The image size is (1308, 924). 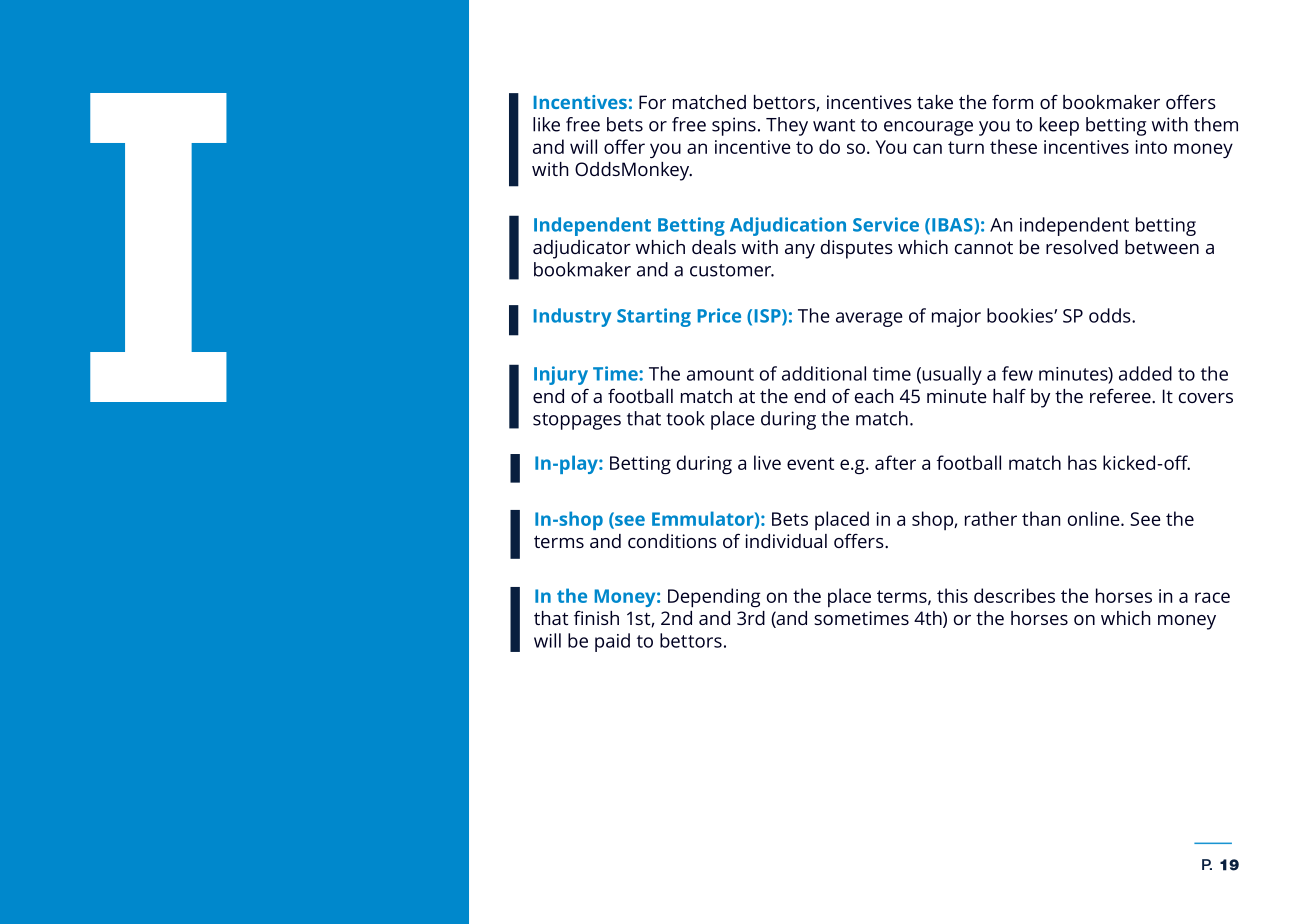 I want to click on like, so click(x=546, y=124).
